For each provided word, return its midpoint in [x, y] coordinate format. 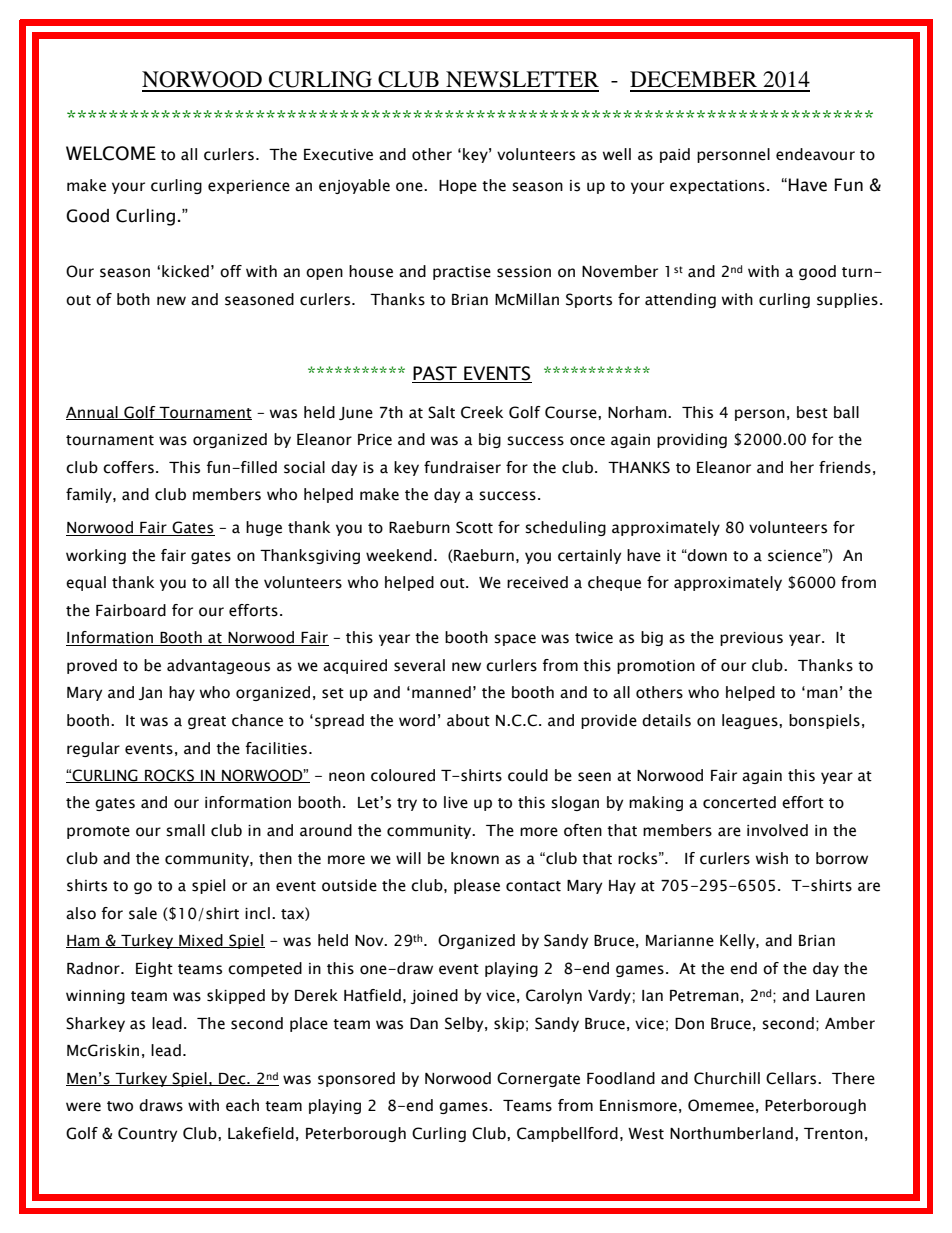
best [812, 412]
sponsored [356, 1079]
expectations [717, 187]
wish [772, 858]
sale [143, 913]
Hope [458, 187]
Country [147, 1134]
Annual [93, 413]
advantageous [218, 666]
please [477, 886]
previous [751, 639]
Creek [482, 412]
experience [249, 187]
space [515, 640]
